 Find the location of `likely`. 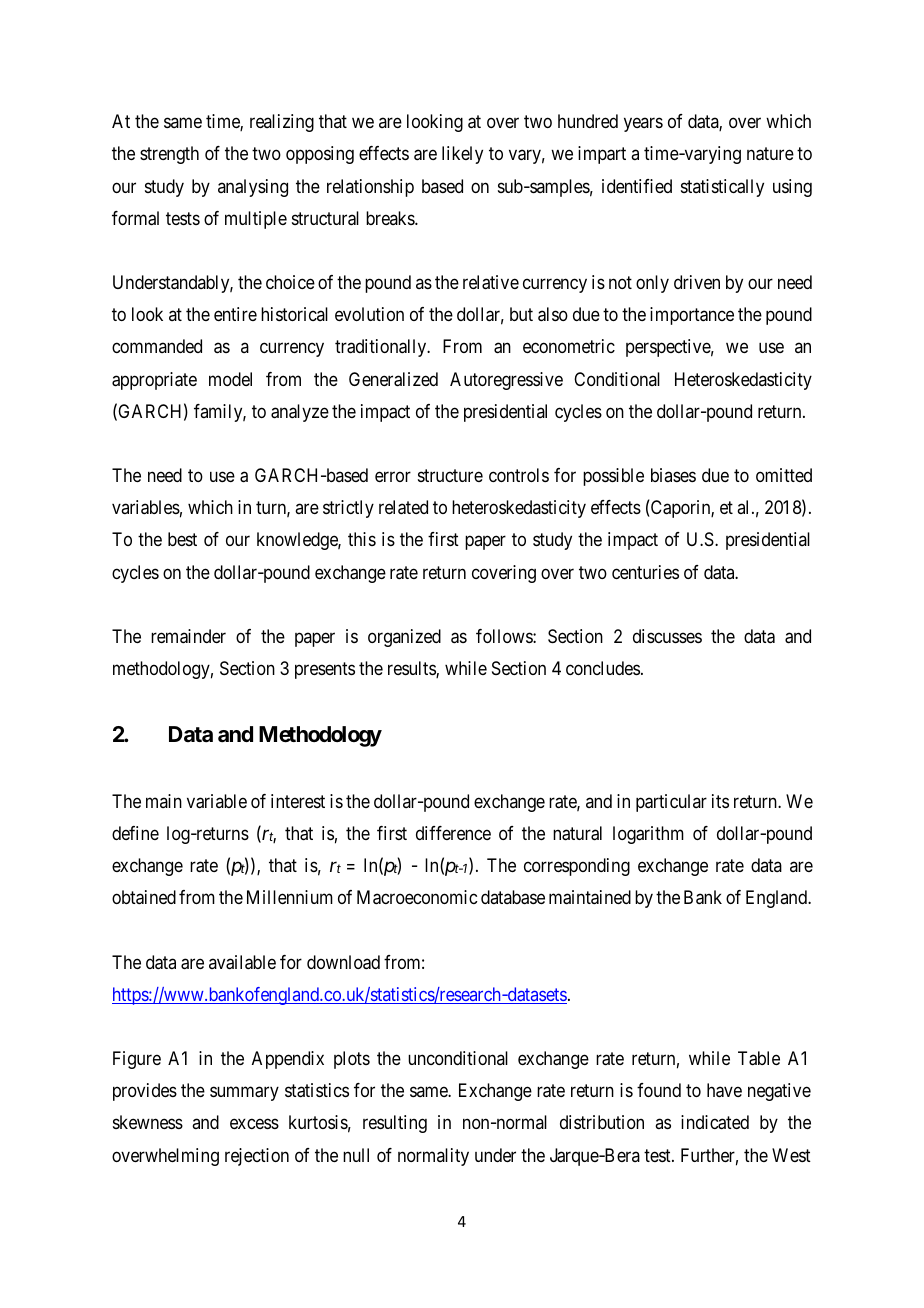

likely is located at coordinates (462, 155).
